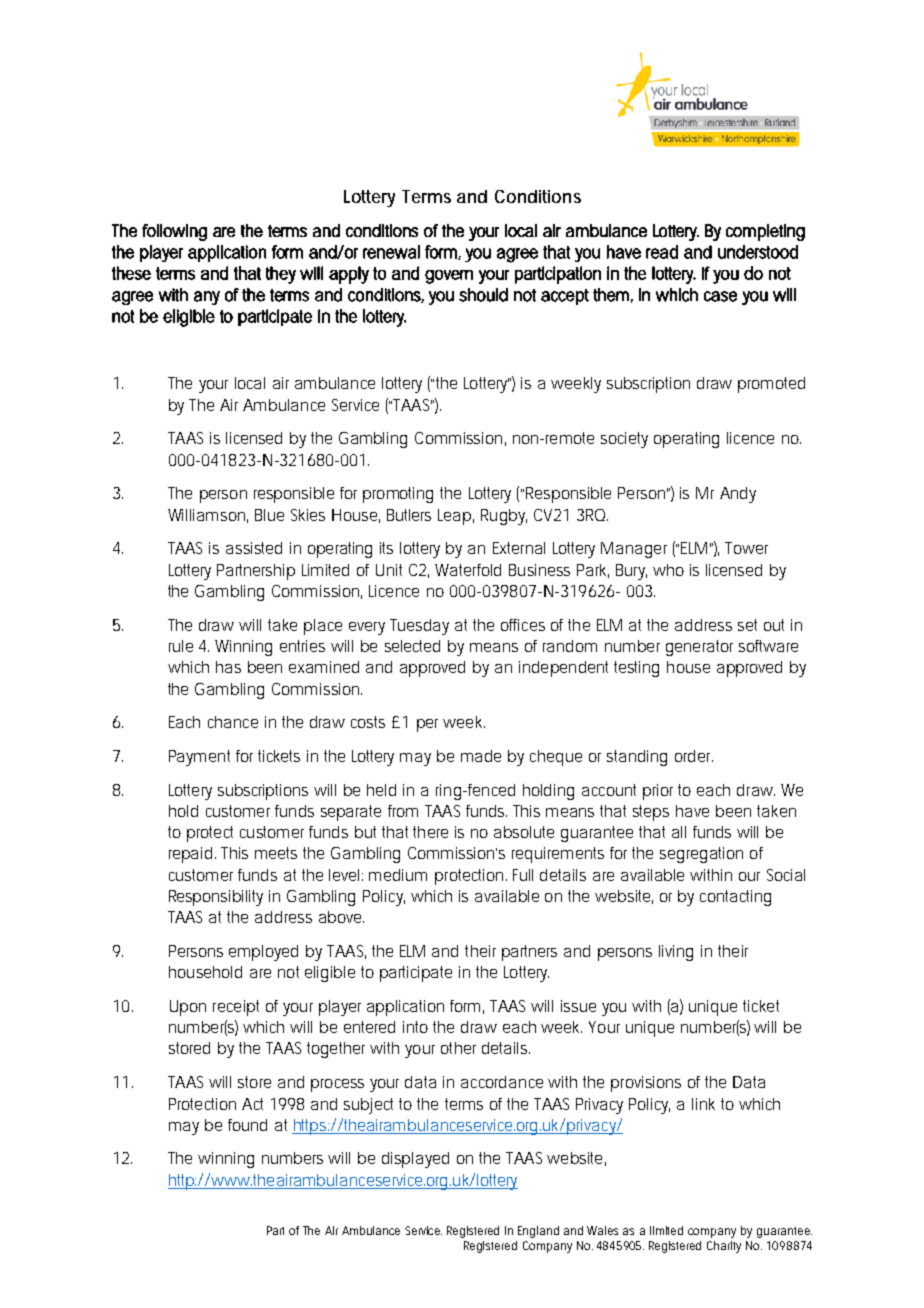 This screenshot has height=1308, width=924. I want to click on Tuesday, so click(419, 627).
